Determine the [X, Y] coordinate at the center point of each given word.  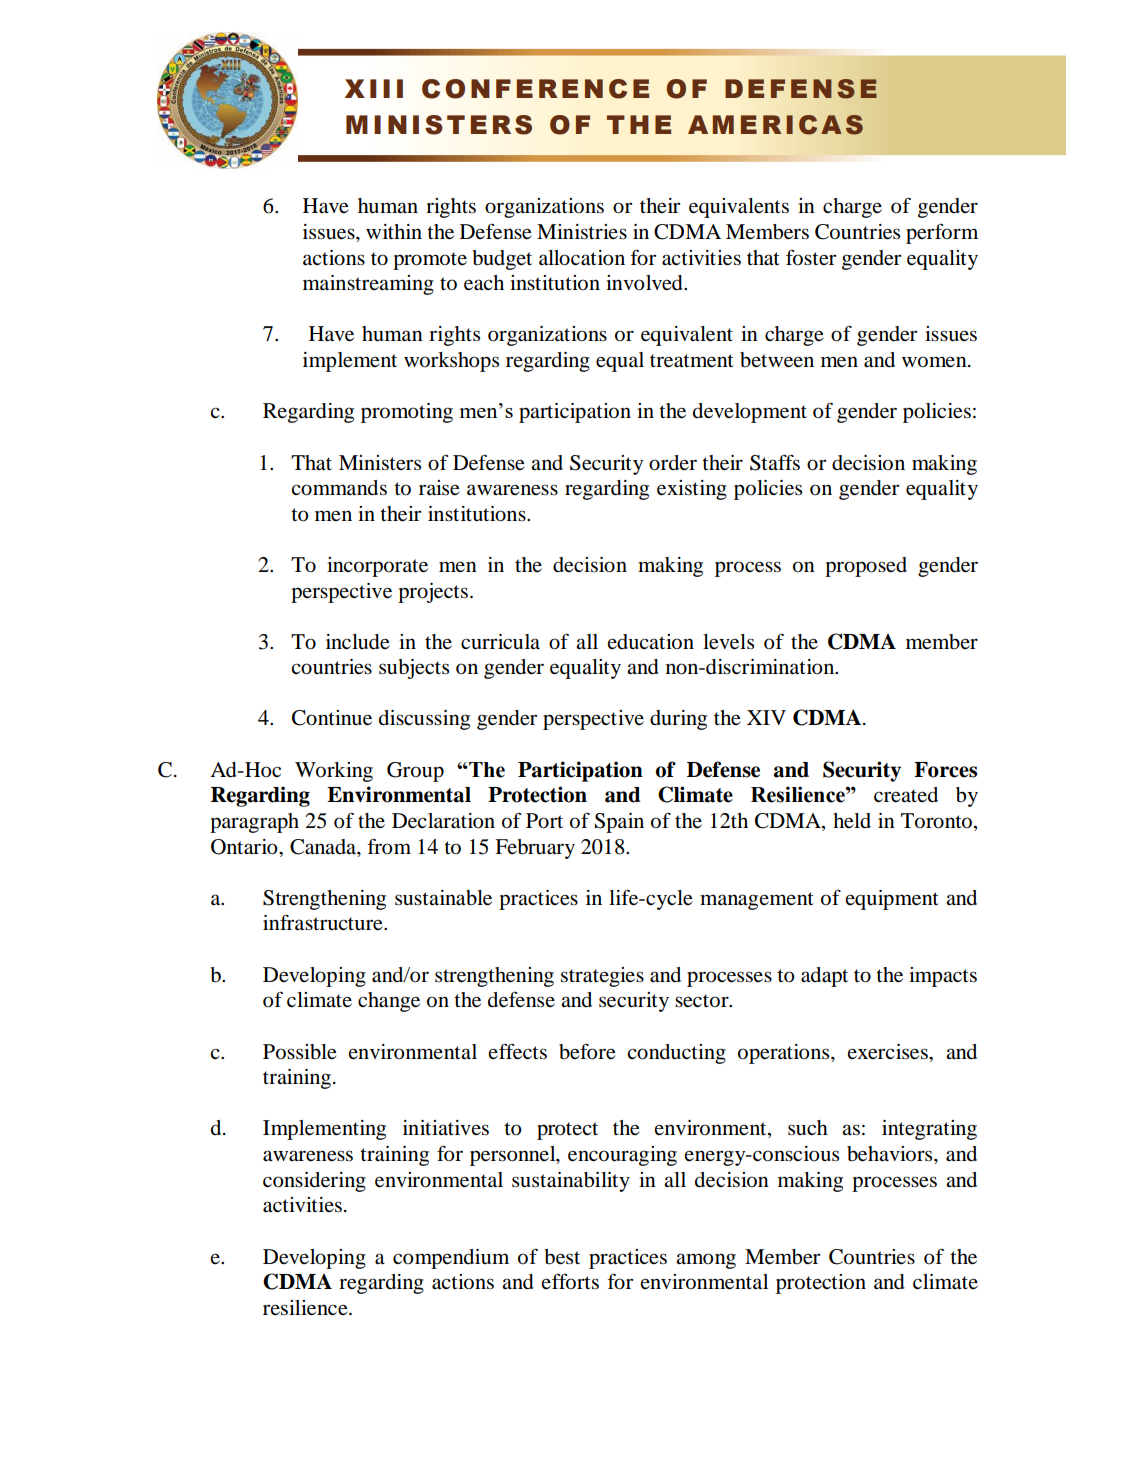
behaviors [891, 1154]
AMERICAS [775, 125]
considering [314, 1182]
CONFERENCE [535, 89]
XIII [374, 88]
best [562, 1257]
